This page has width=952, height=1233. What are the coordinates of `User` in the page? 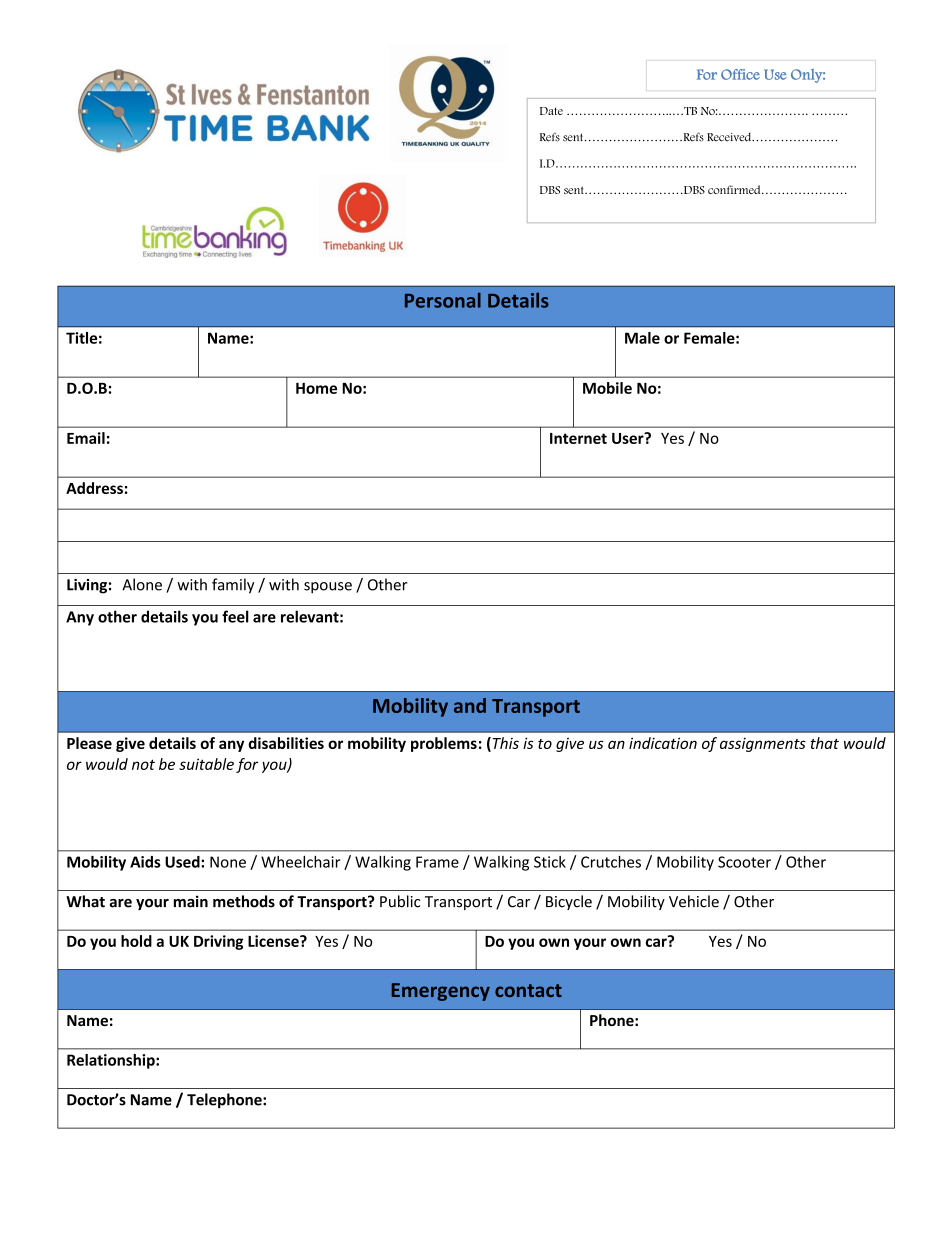 It's located at (629, 438).
